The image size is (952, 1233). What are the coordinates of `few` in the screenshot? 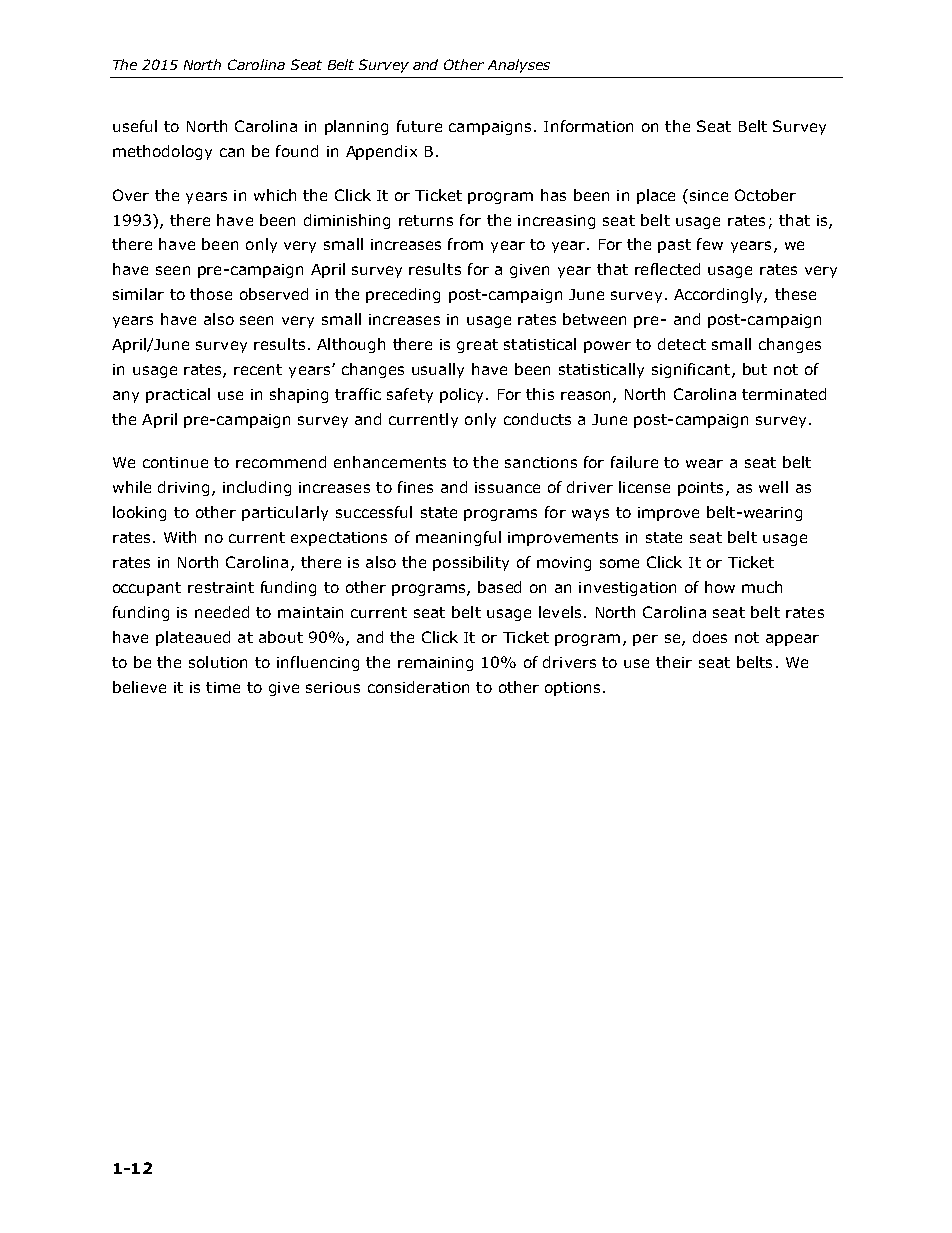 It's located at (710, 244).
